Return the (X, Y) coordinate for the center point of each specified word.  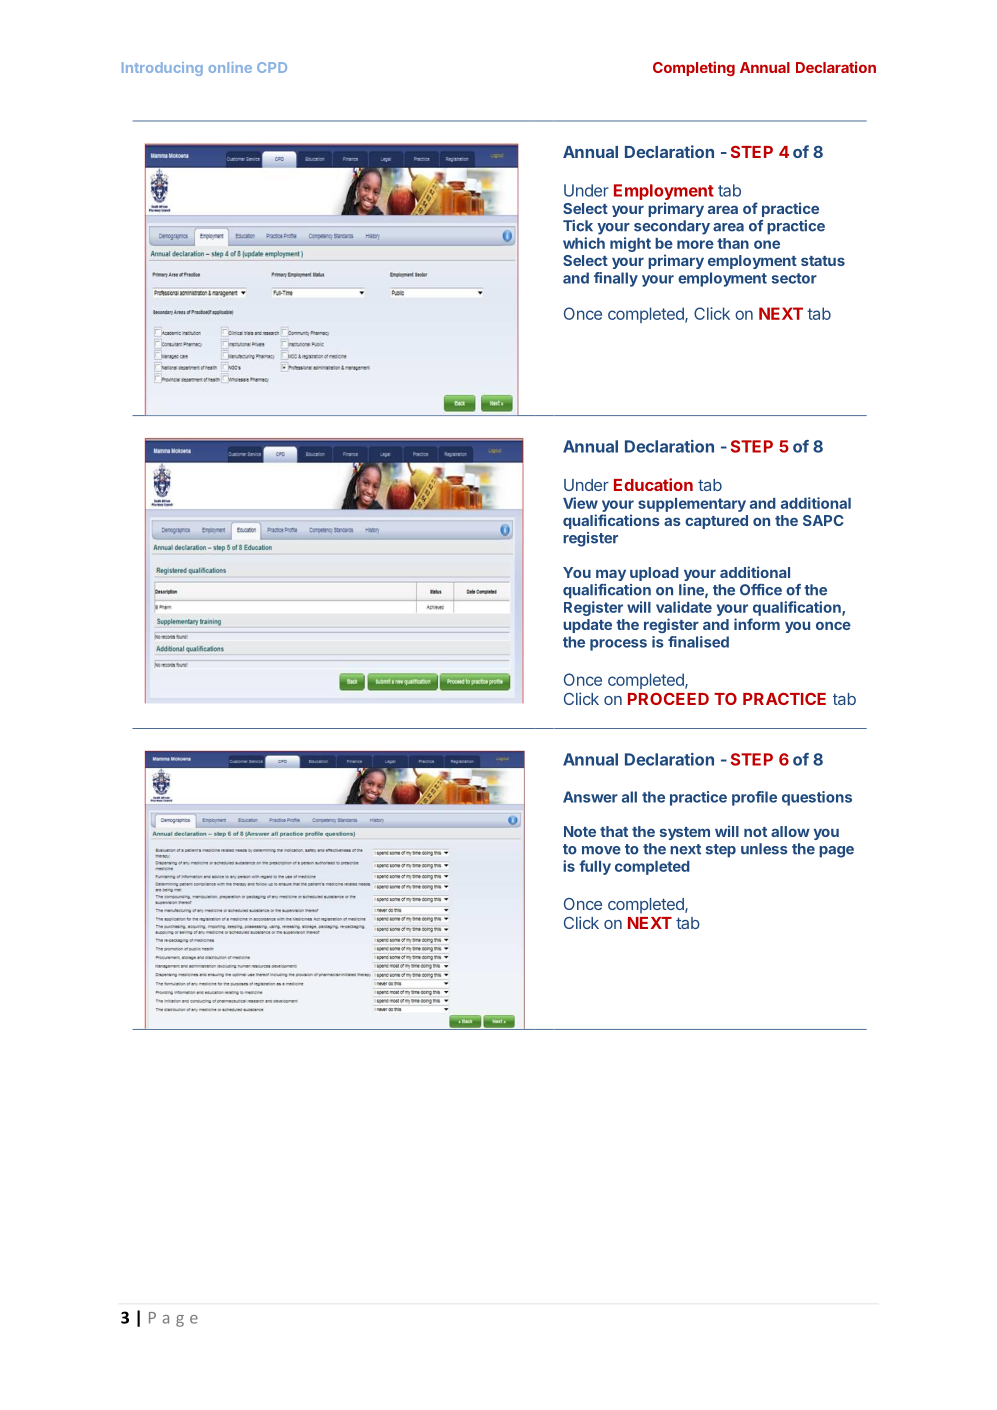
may (611, 575)
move (601, 850)
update (587, 626)
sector (794, 278)
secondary (672, 227)
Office (761, 590)
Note (580, 831)
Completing (694, 68)
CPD (272, 67)
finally (616, 279)
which (584, 243)
